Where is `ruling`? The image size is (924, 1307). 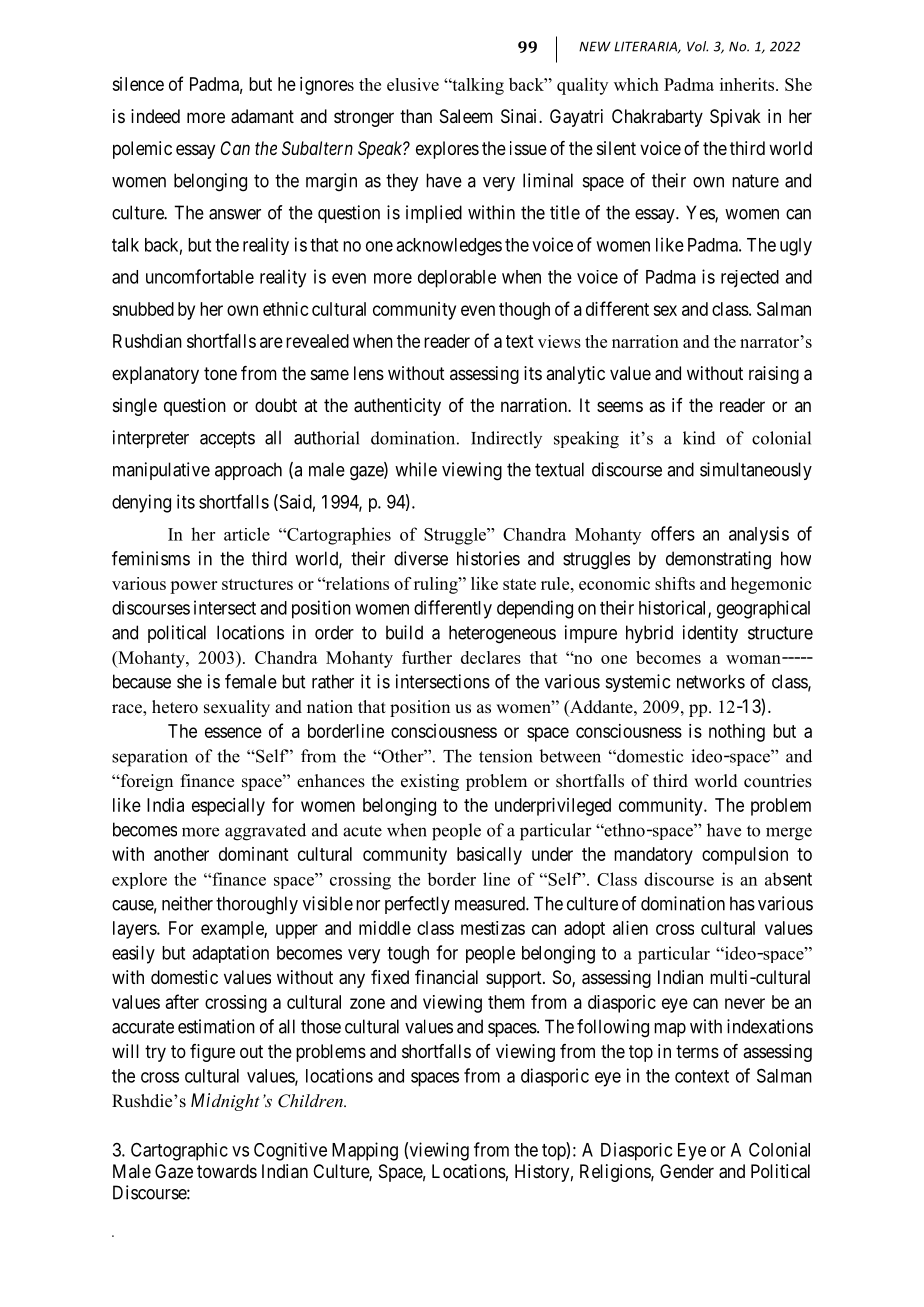 ruling is located at coordinates (437, 585).
